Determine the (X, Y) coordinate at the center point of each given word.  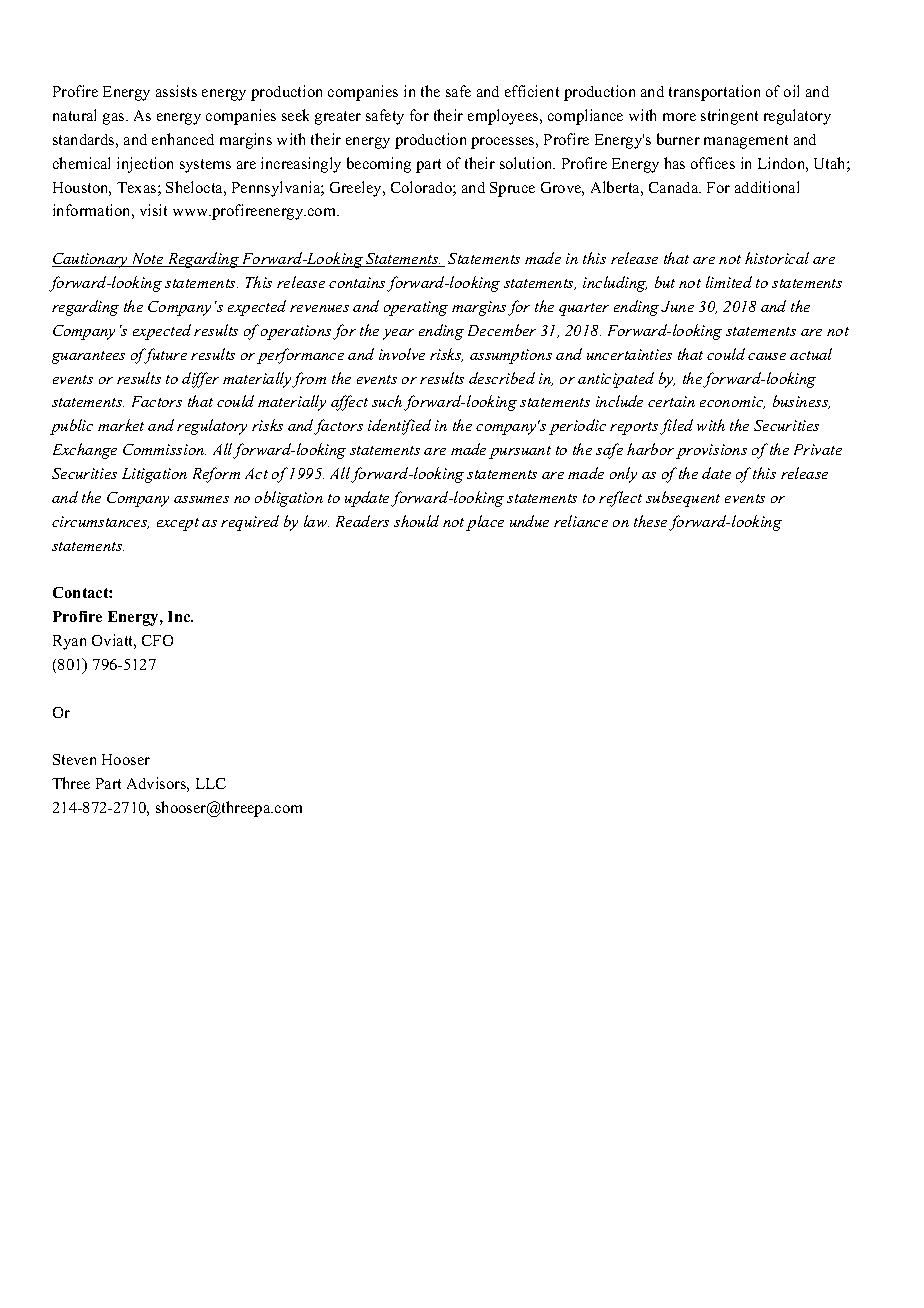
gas (115, 119)
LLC (211, 783)
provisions (711, 451)
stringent (729, 117)
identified (399, 427)
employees (504, 117)
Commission (164, 449)
